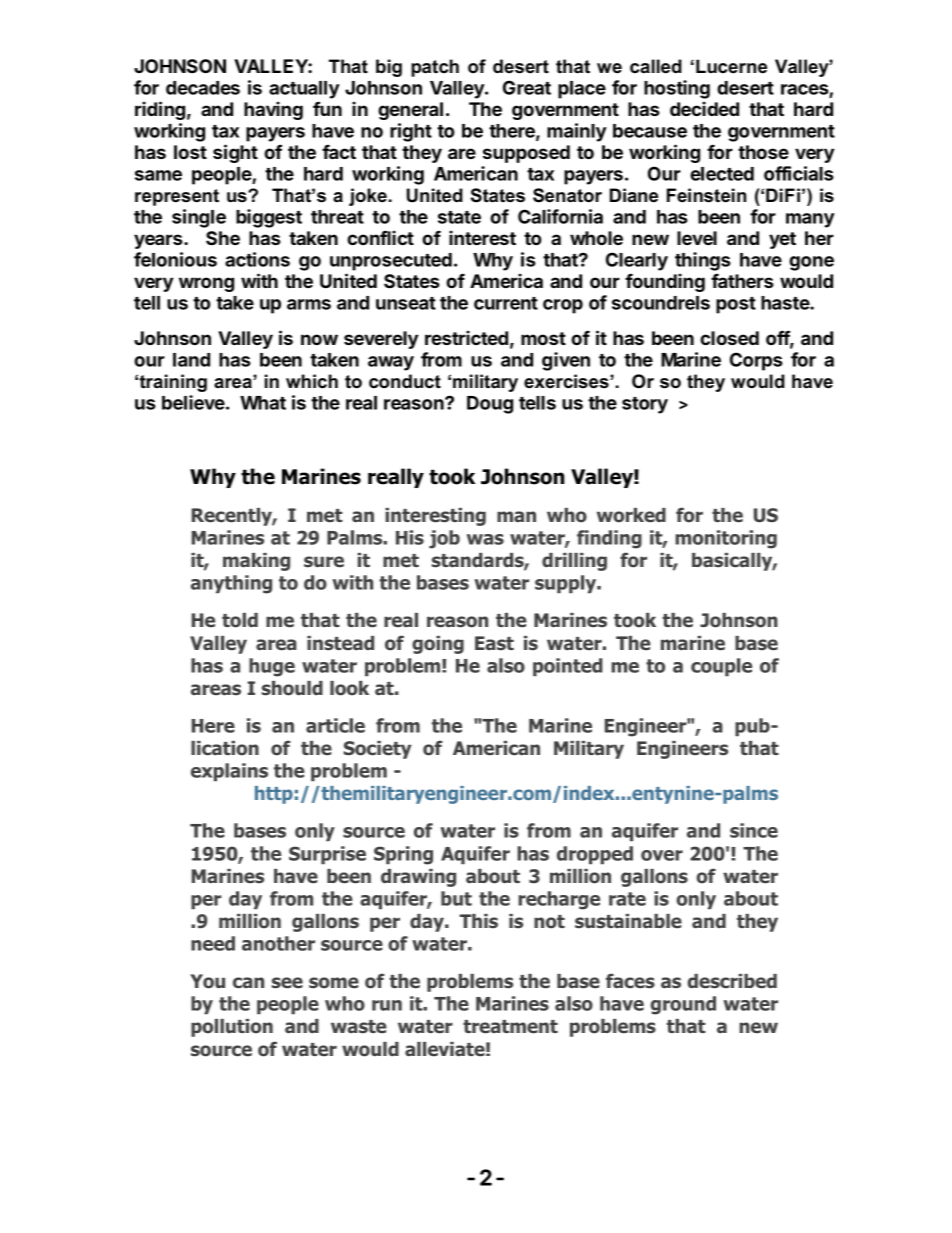  I want to click on You, so click(207, 981).
